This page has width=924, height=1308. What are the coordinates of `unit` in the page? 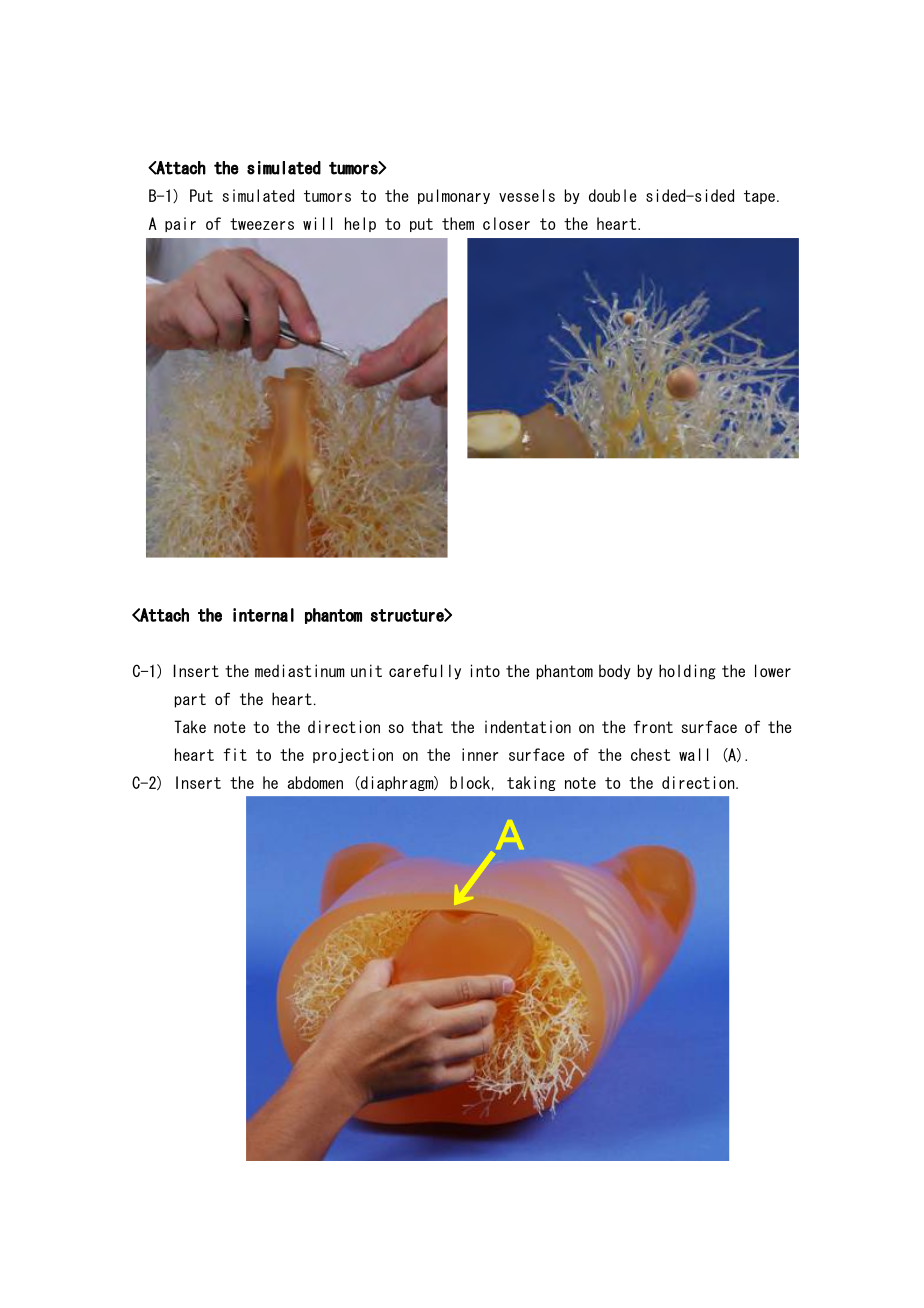 It's located at (366, 670).
